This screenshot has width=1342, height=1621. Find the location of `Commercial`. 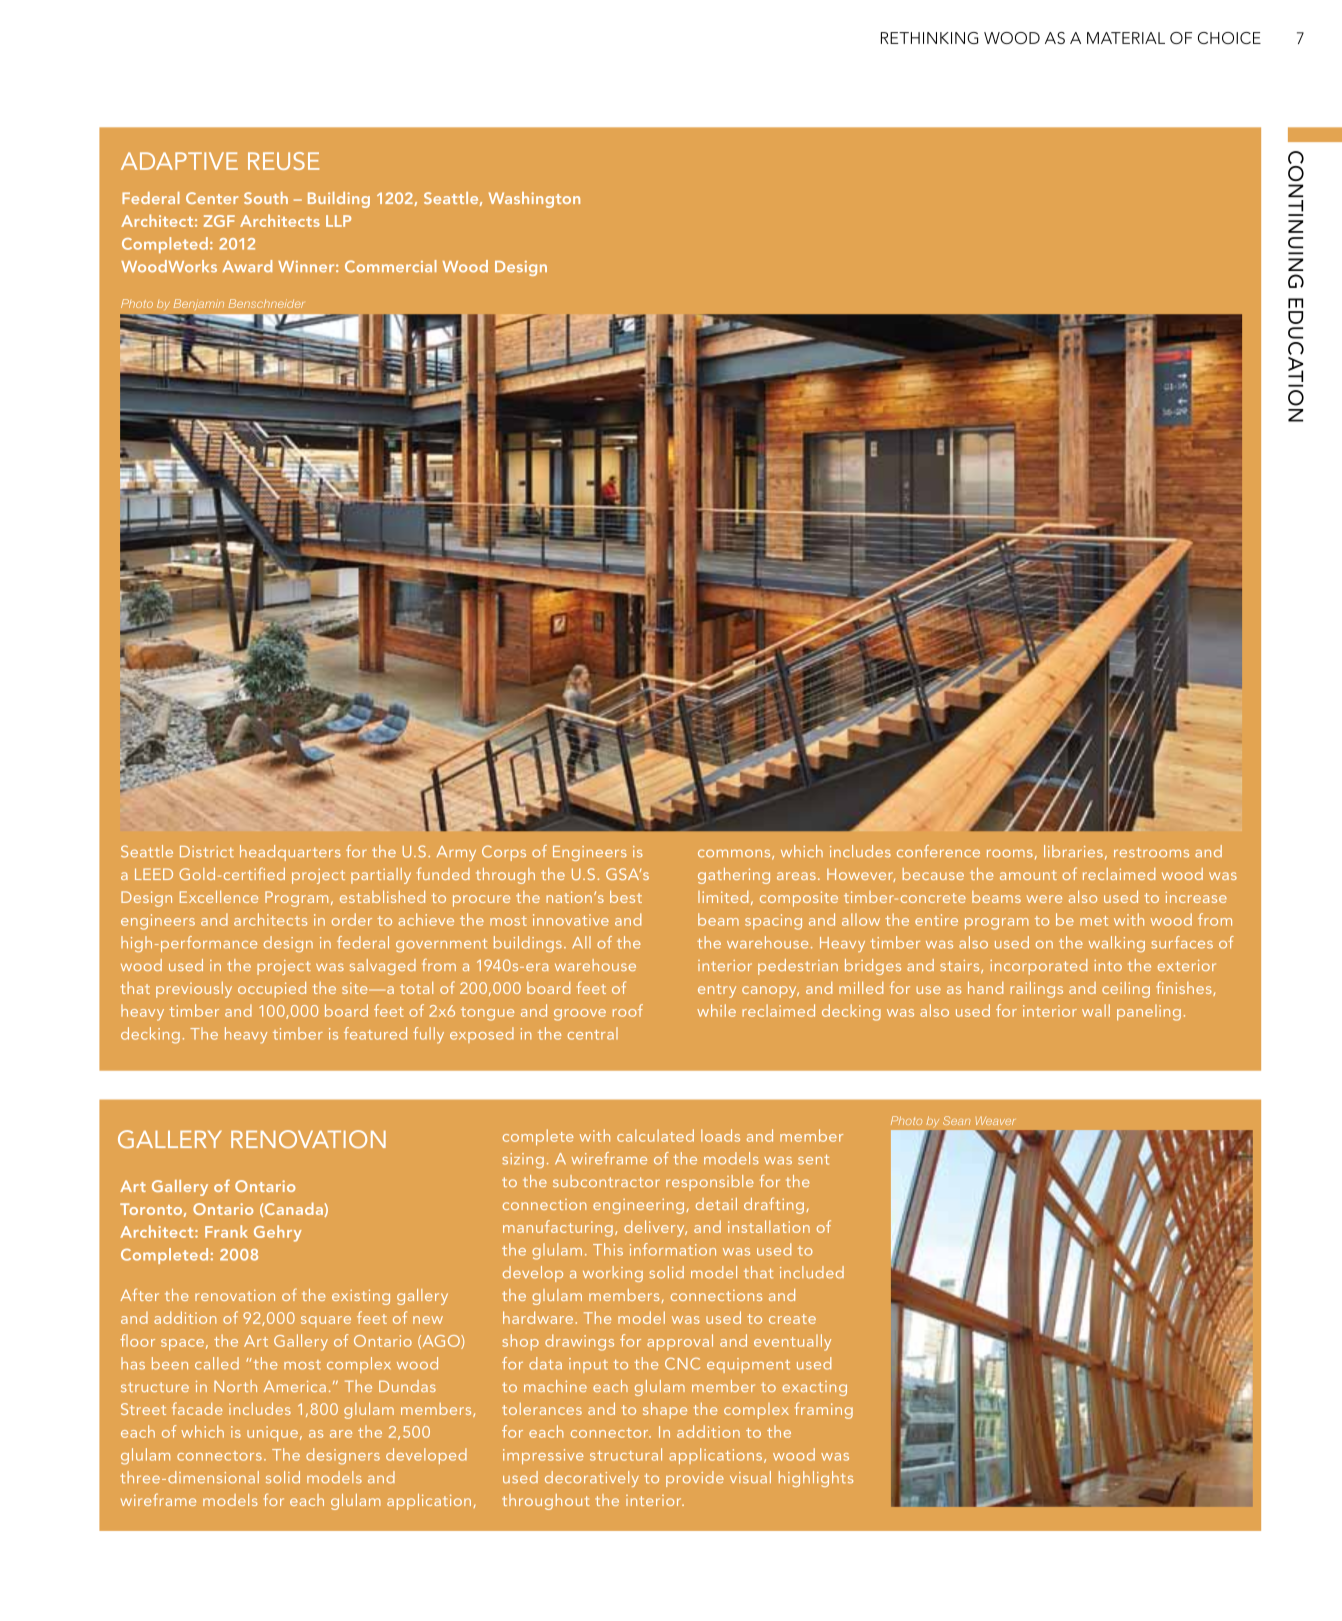

Commercial is located at coordinates (391, 266).
